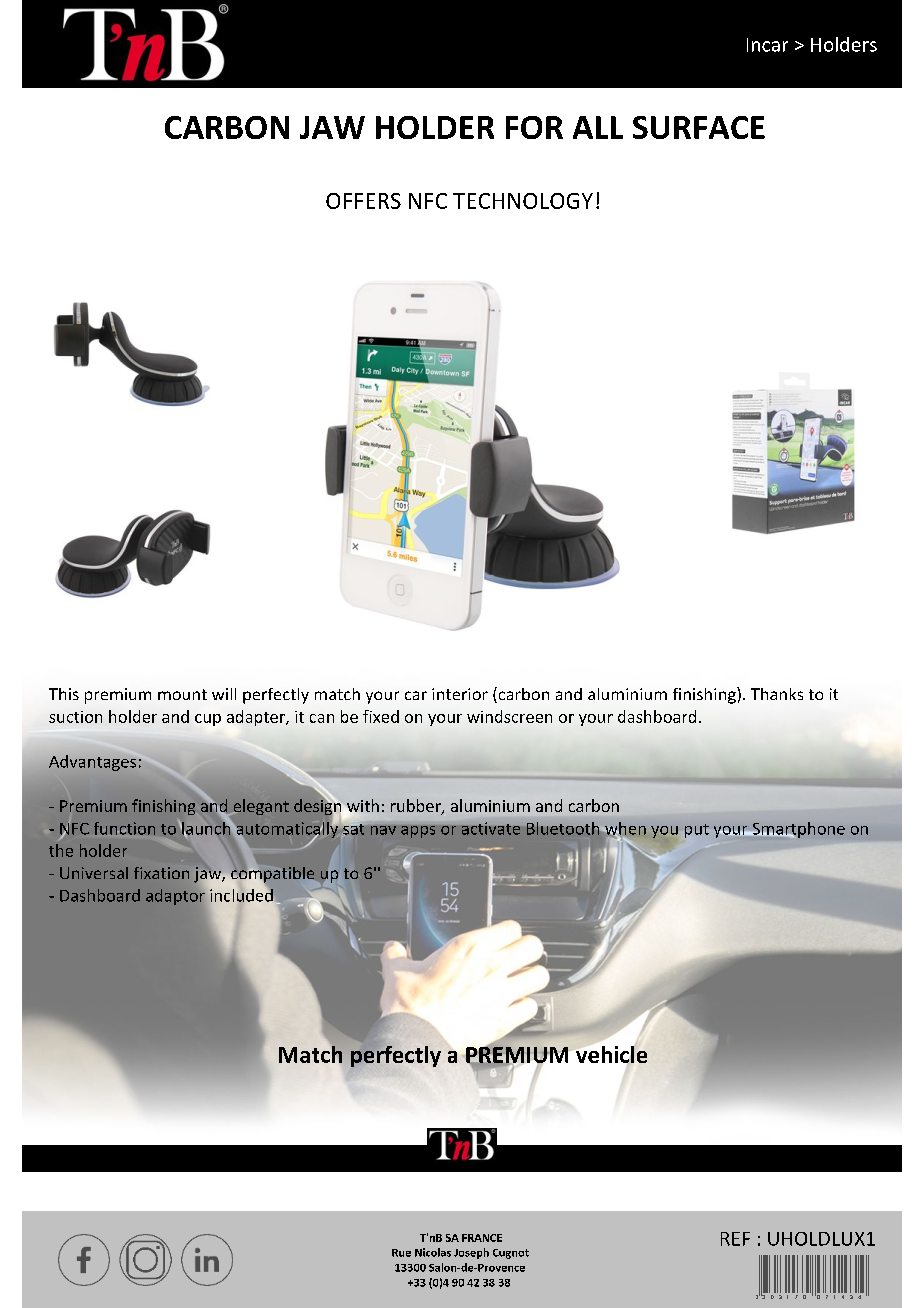 The image size is (924, 1308). I want to click on windscreen, so click(509, 716).
